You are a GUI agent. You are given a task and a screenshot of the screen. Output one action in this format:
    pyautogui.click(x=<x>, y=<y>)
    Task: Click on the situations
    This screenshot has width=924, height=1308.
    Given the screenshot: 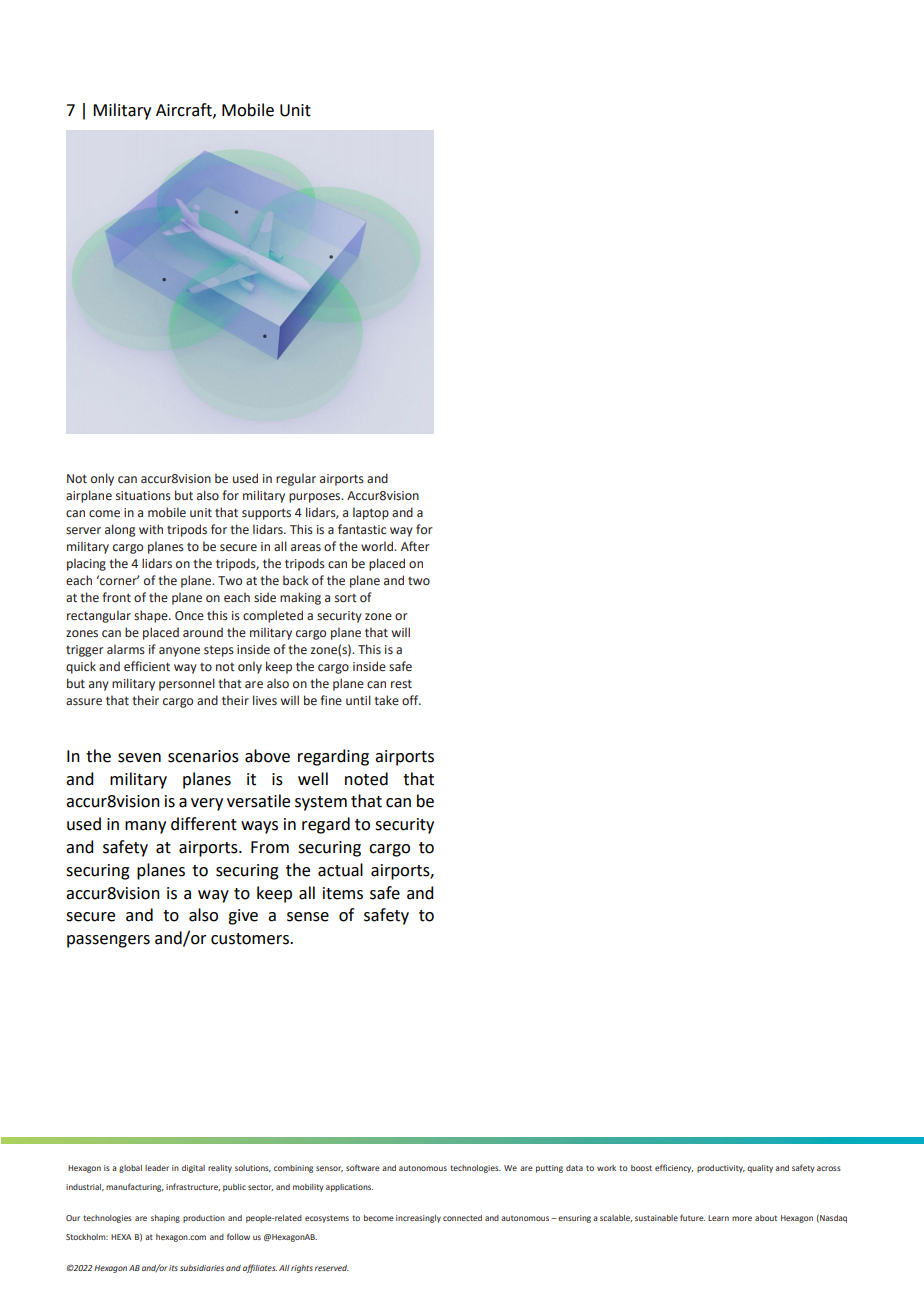 What is the action you would take?
    pyautogui.click(x=143, y=495)
